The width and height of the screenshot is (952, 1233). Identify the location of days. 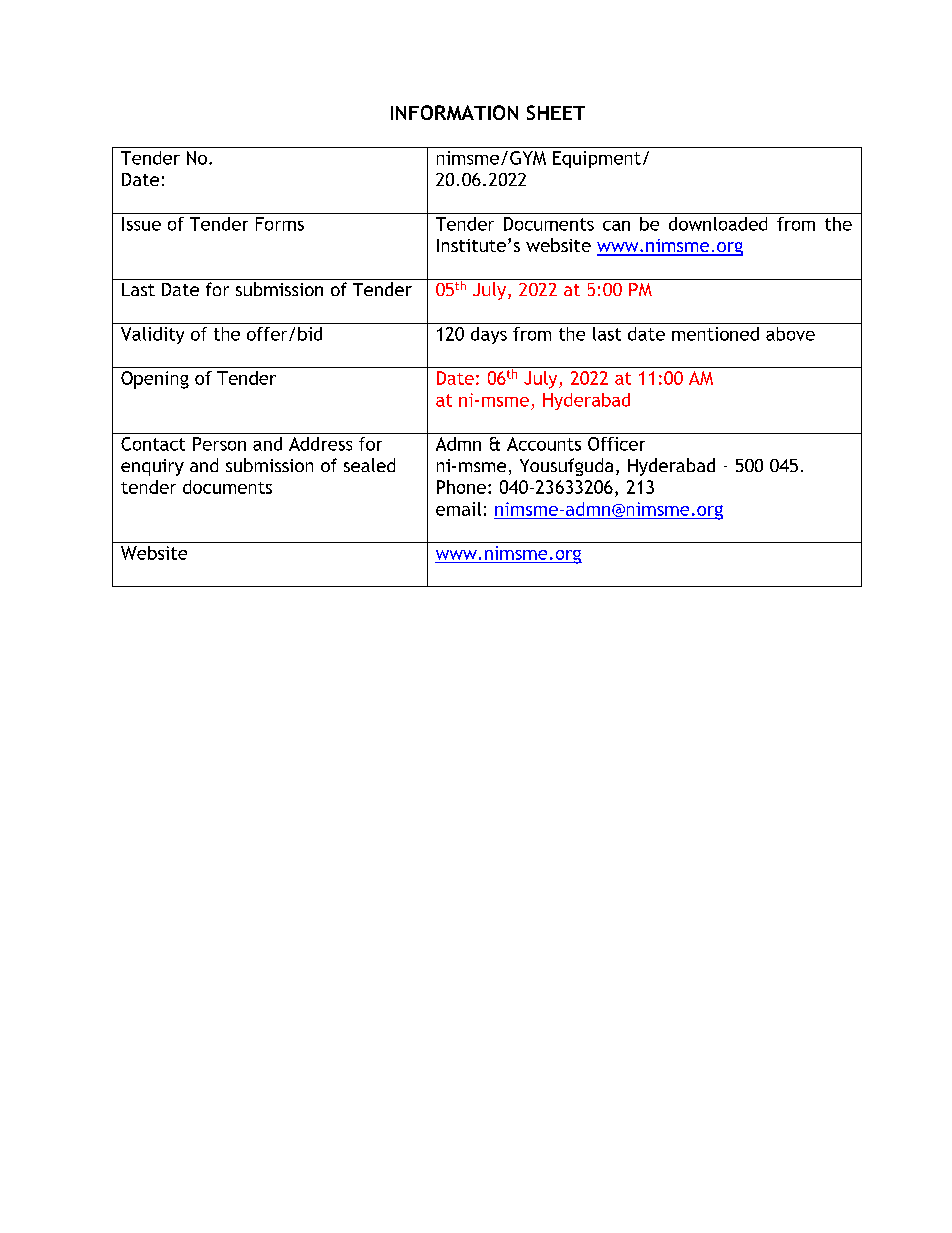
(489, 335).
